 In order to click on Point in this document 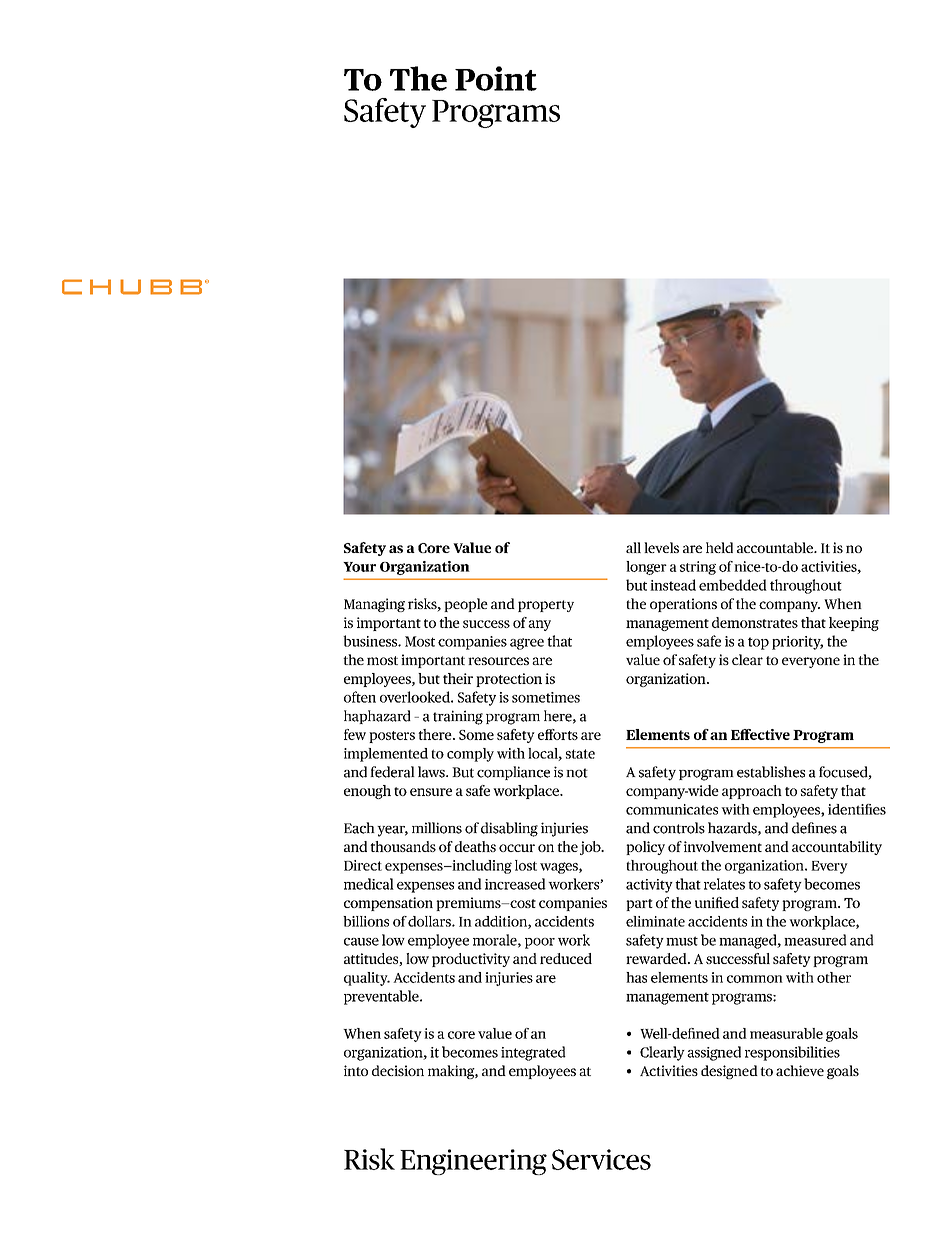, I will do `click(496, 78)`.
